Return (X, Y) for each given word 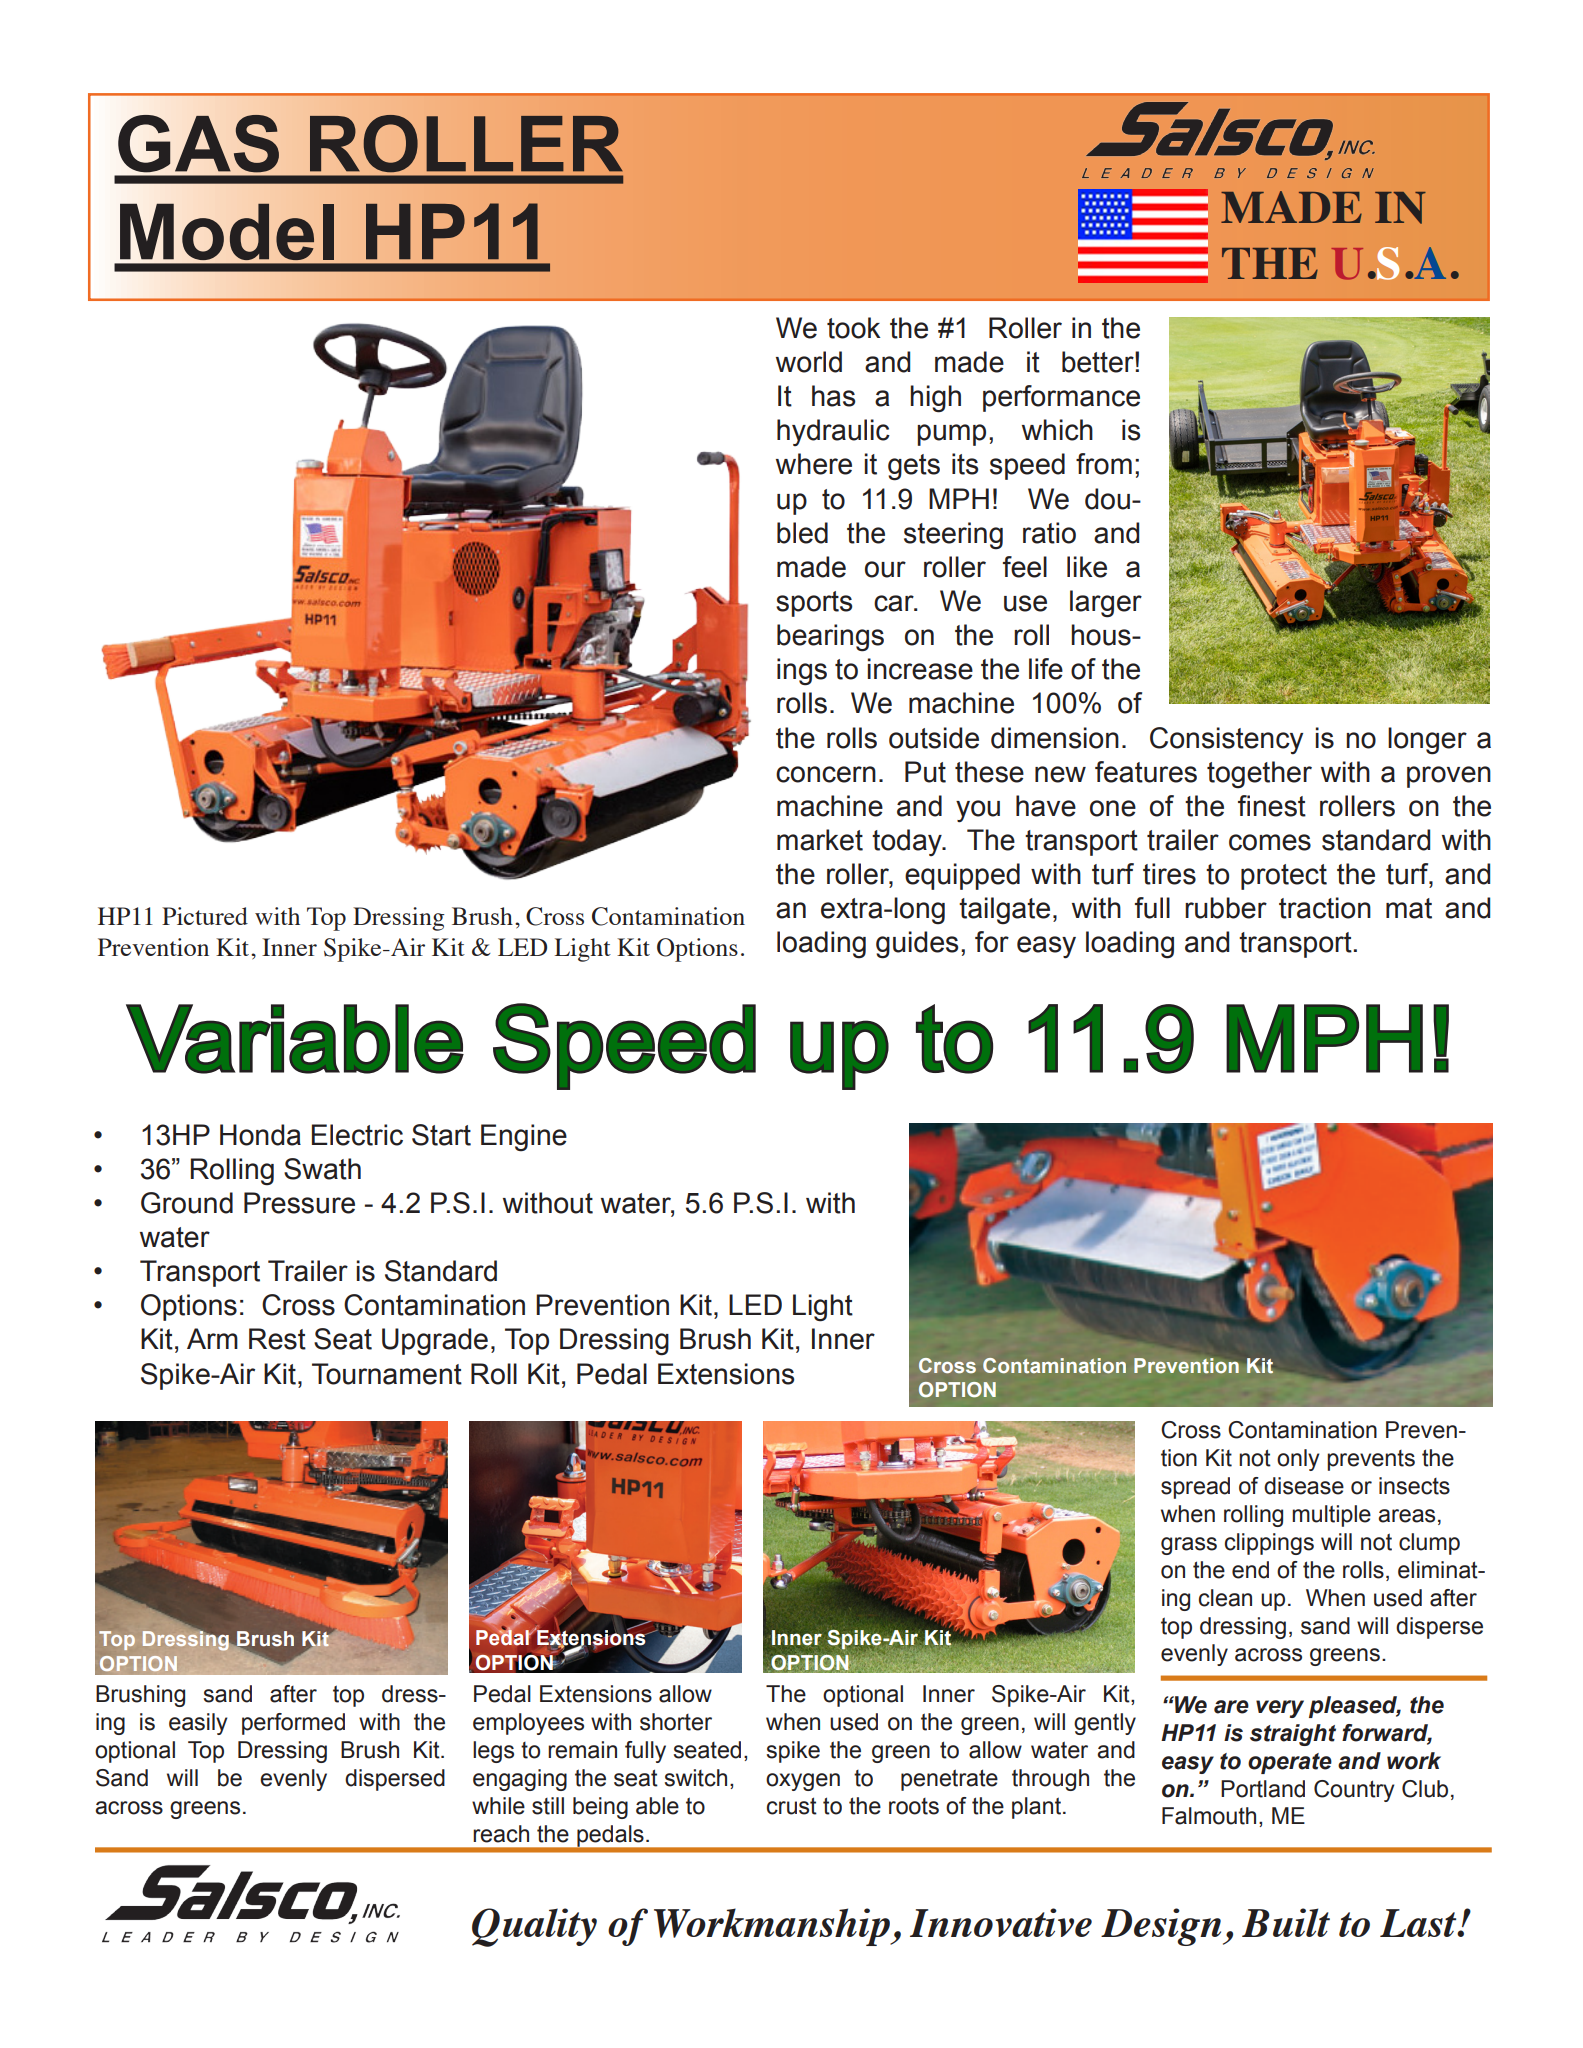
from (1104, 464)
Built (1286, 1922)
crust (792, 1806)
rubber (1226, 908)
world (809, 362)
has (833, 396)
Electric (357, 1135)
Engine (524, 1138)
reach (501, 1834)
